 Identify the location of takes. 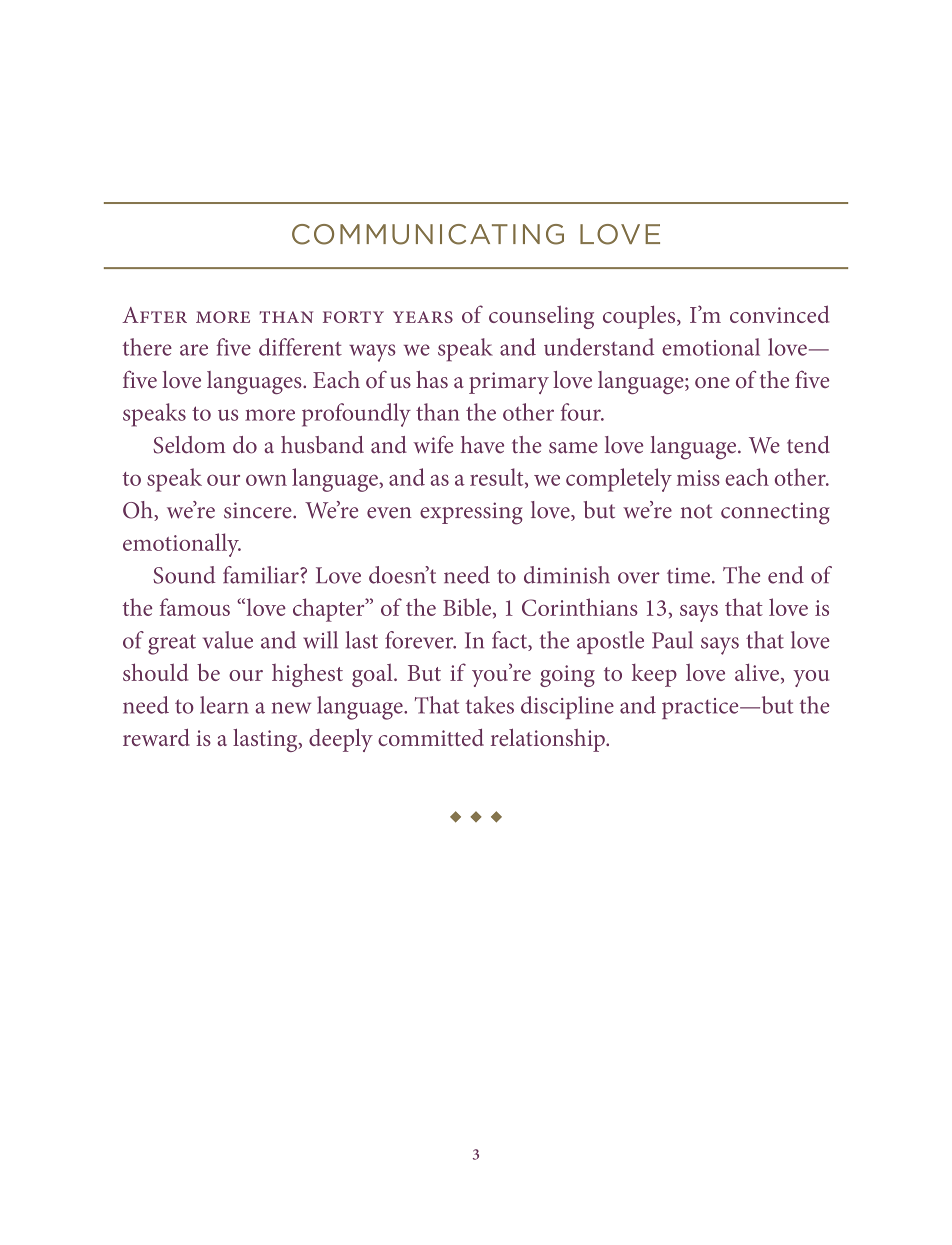
(490, 705).
